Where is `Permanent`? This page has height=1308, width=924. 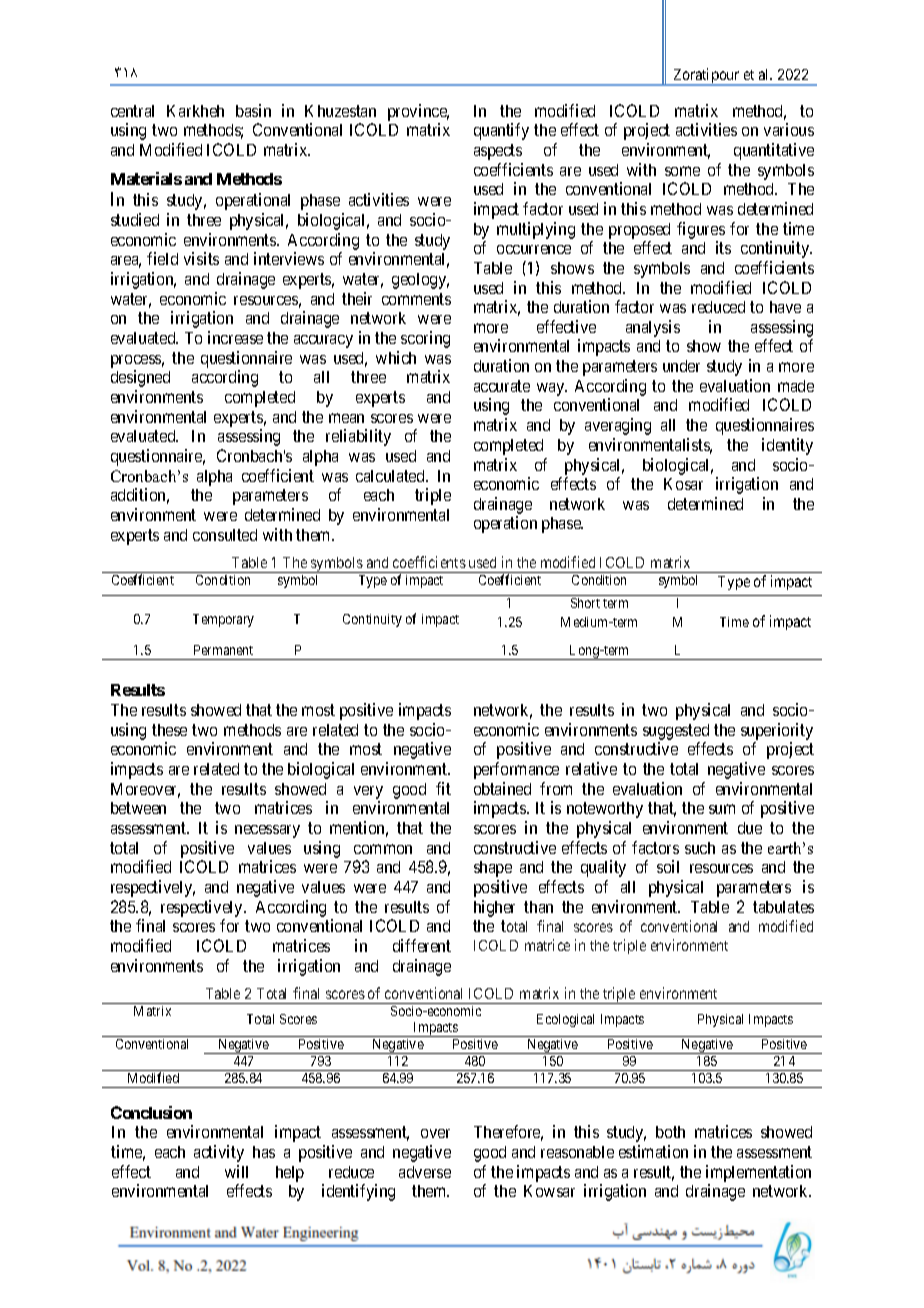 Permanent is located at coordinates (223, 650).
